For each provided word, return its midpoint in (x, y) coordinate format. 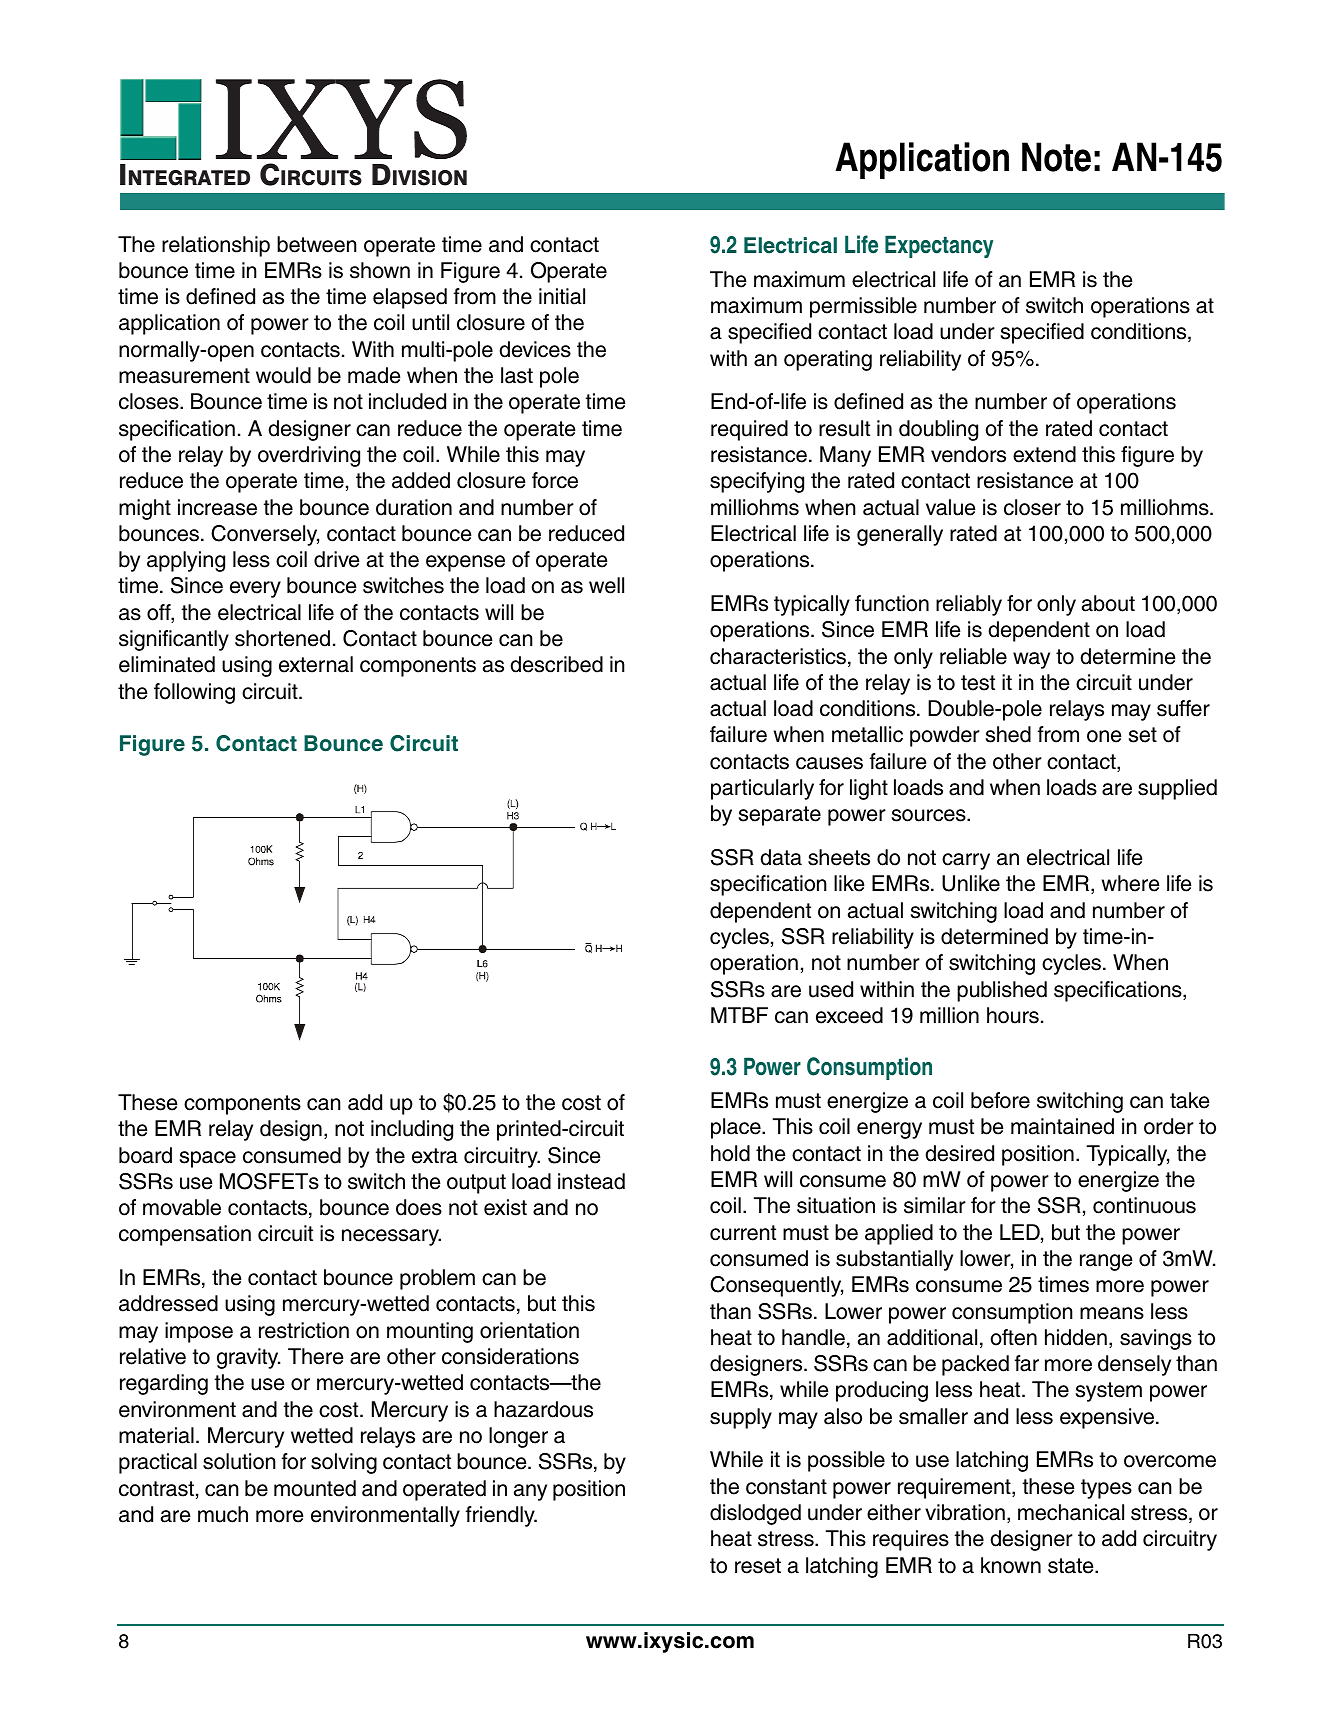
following (194, 693)
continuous (1144, 1205)
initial (562, 296)
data (781, 857)
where (1131, 883)
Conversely (265, 535)
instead (591, 1181)
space (208, 1159)
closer (1032, 507)
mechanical (1071, 1512)
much (223, 1514)
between (317, 244)
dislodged (755, 1514)
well (606, 585)
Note (1056, 157)
